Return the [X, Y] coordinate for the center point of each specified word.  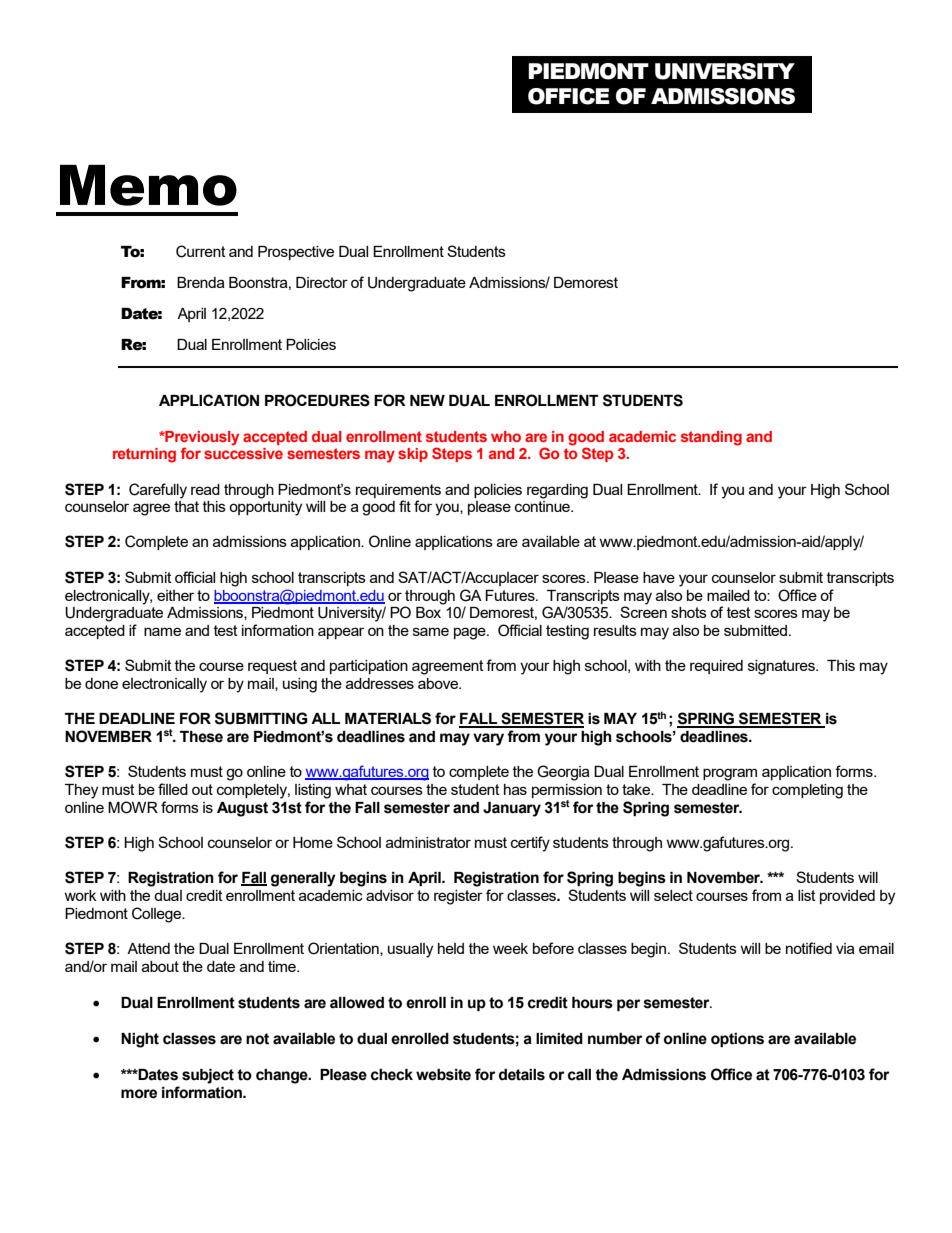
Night [140, 1040]
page [471, 633]
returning [144, 455]
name [162, 631]
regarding [557, 491]
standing [711, 438]
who [506, 436]
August [242, 809]
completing [807, 791]
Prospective [296, 253]
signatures [782, 667]
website [443, 1075]
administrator [428, 842]
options [737, 1040]
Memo [148, 185]
